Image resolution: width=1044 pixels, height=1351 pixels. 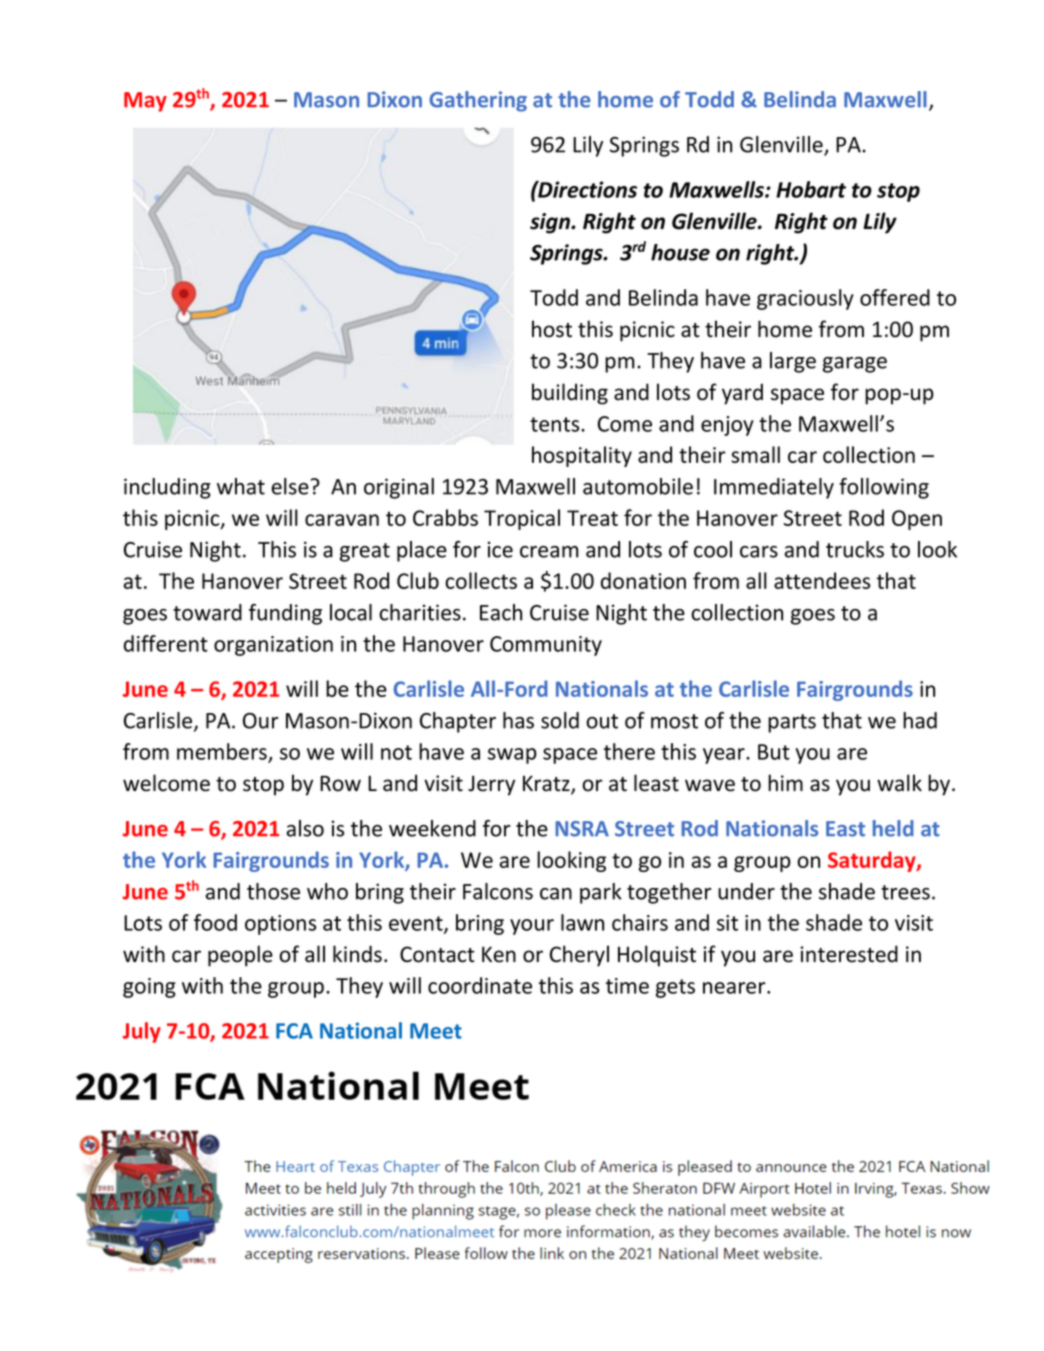 I want to click on May, so click(x=145, y=102).
